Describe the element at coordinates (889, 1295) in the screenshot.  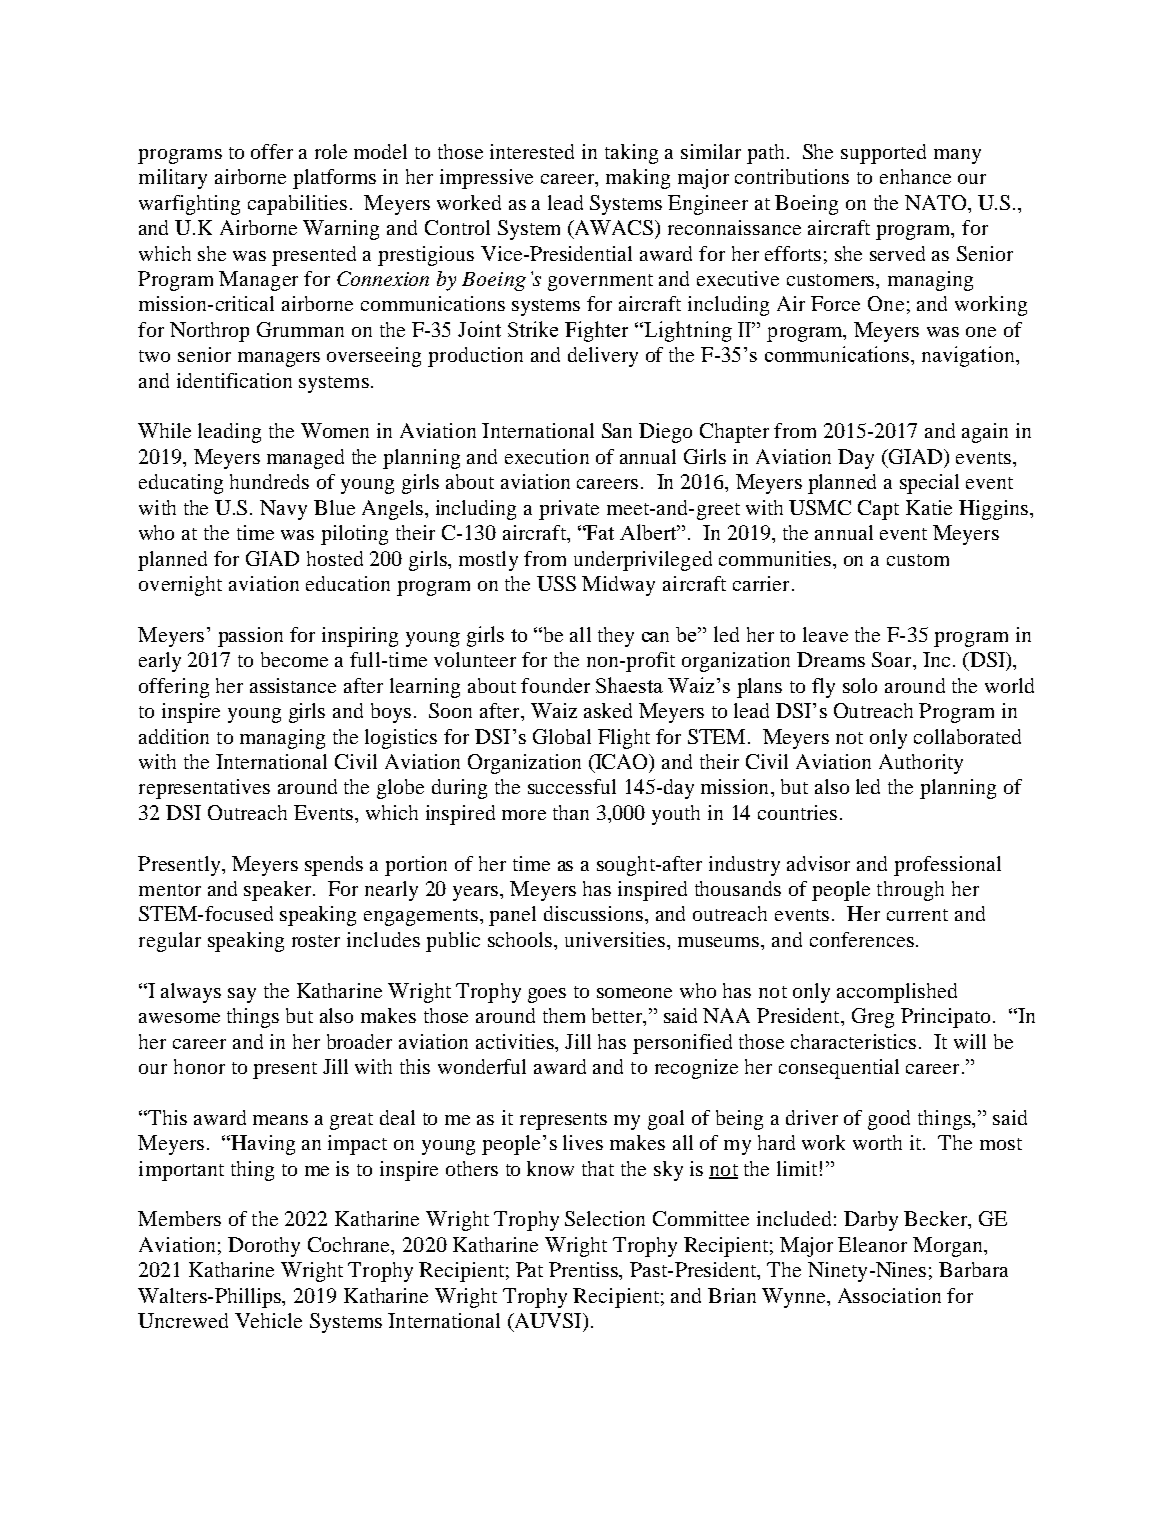
I see `Association` at that location.
